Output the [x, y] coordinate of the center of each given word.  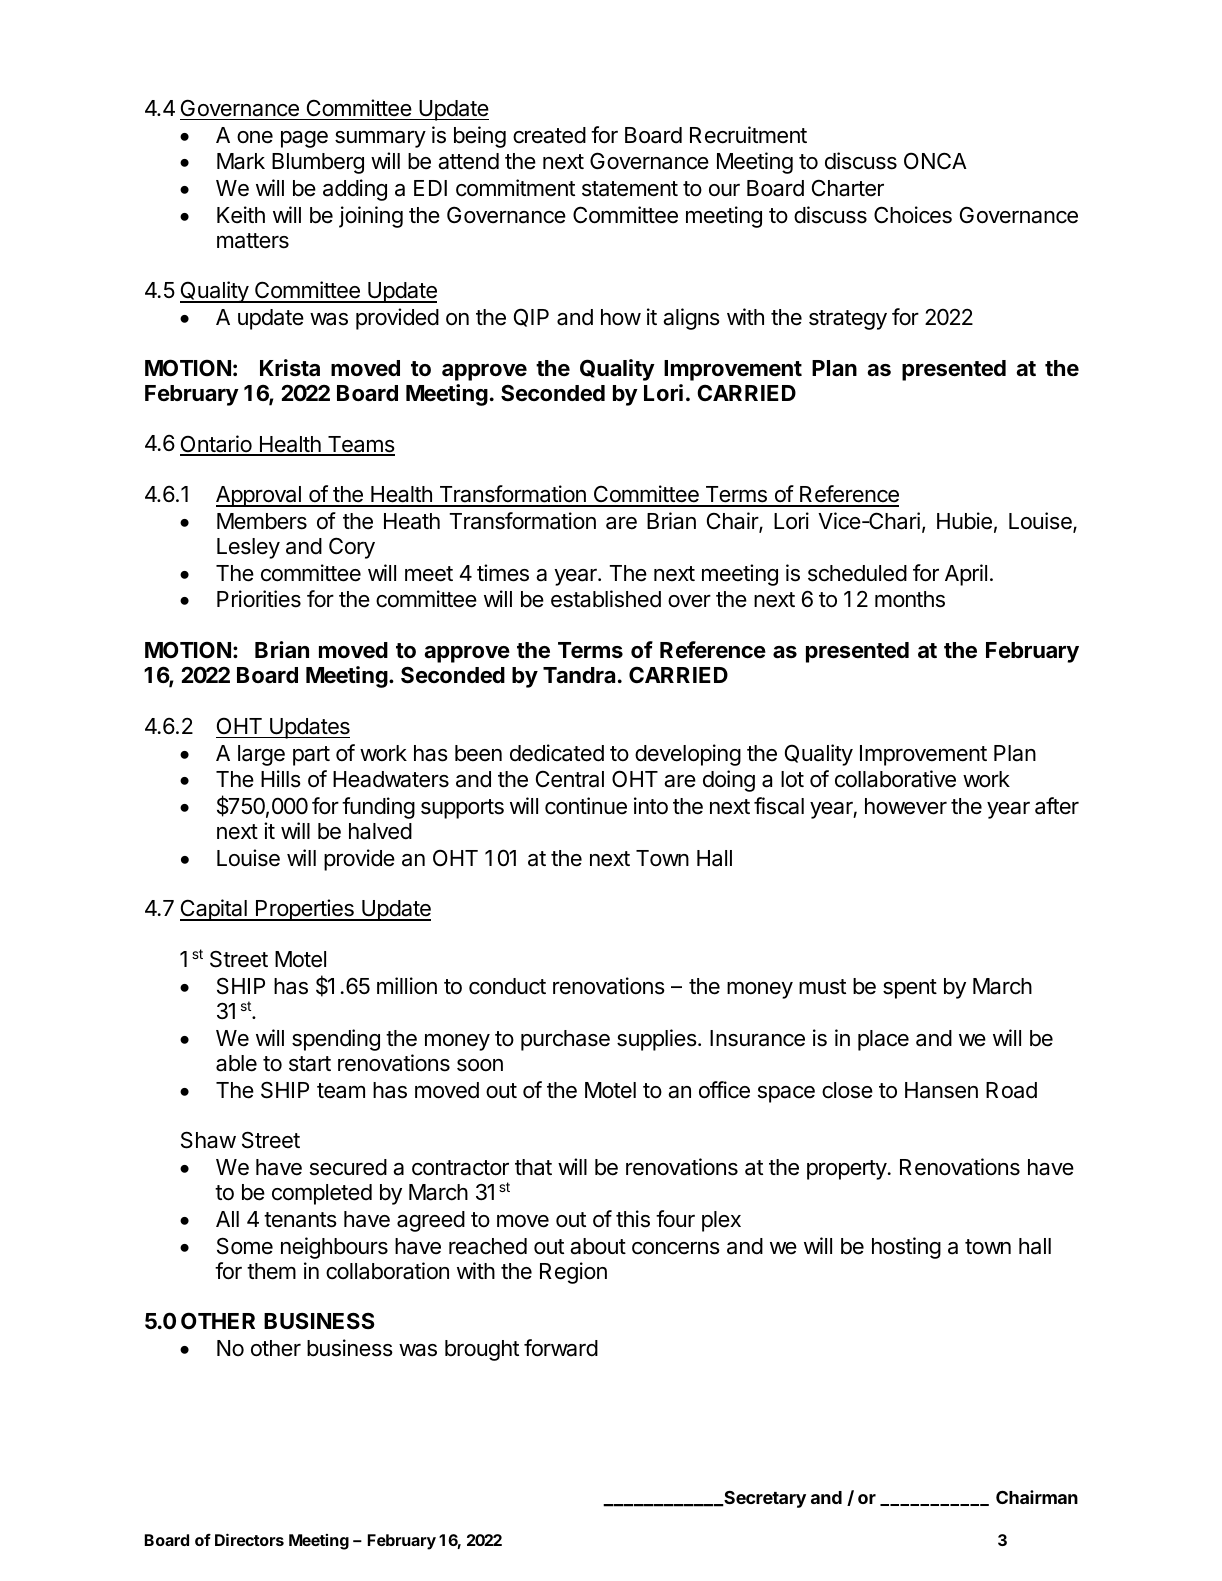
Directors [249, 1539]
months [910, 599]
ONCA [935, 160]
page [304, 139]
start [310, 1064]
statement [630, 189]
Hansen [941, 1090]
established [606, 599]
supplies [658, 1040]
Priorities [259, 599]
